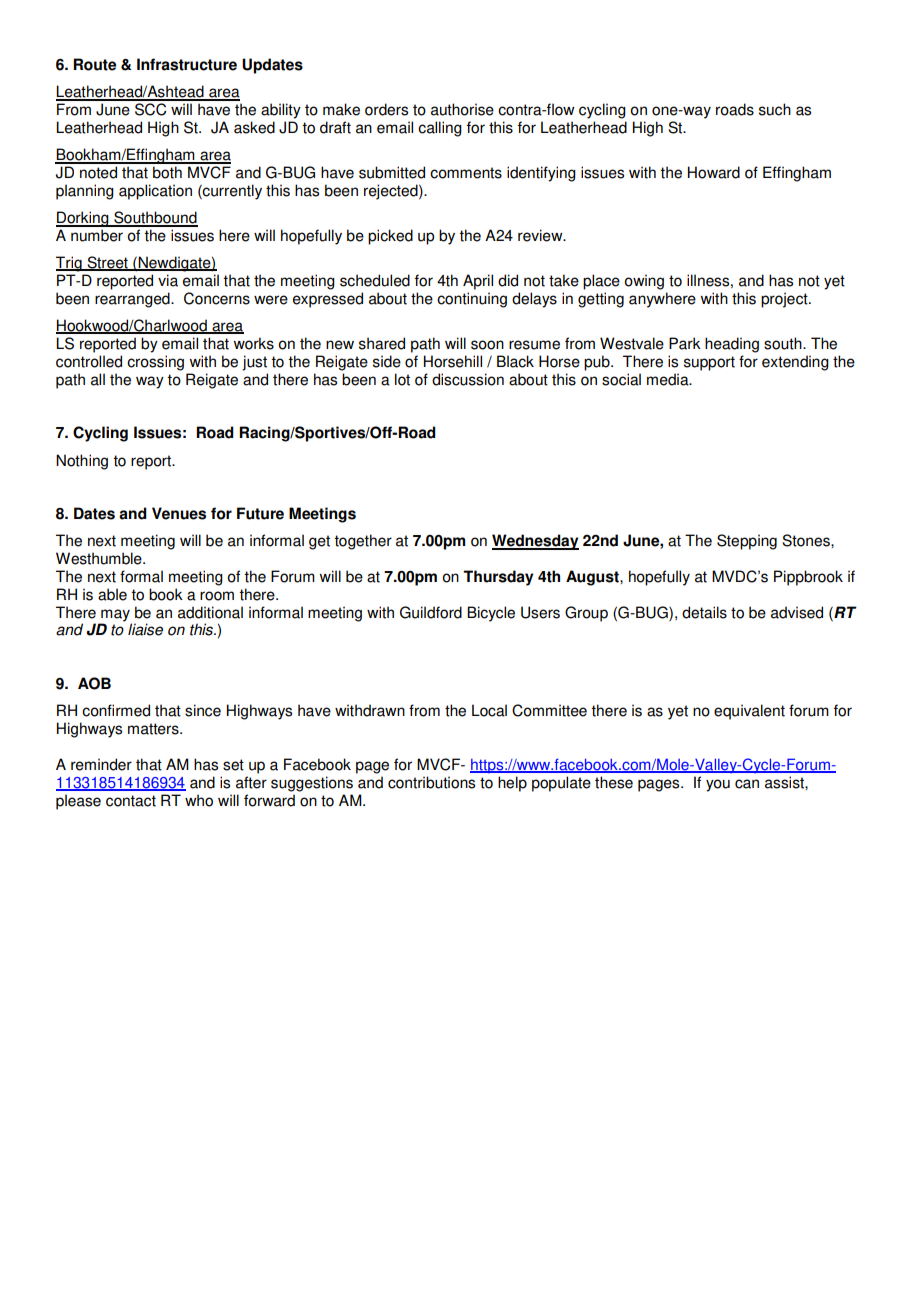  Describe the element at coordinates (187, 64) in the document. I see `Infrastructure` at that location.
